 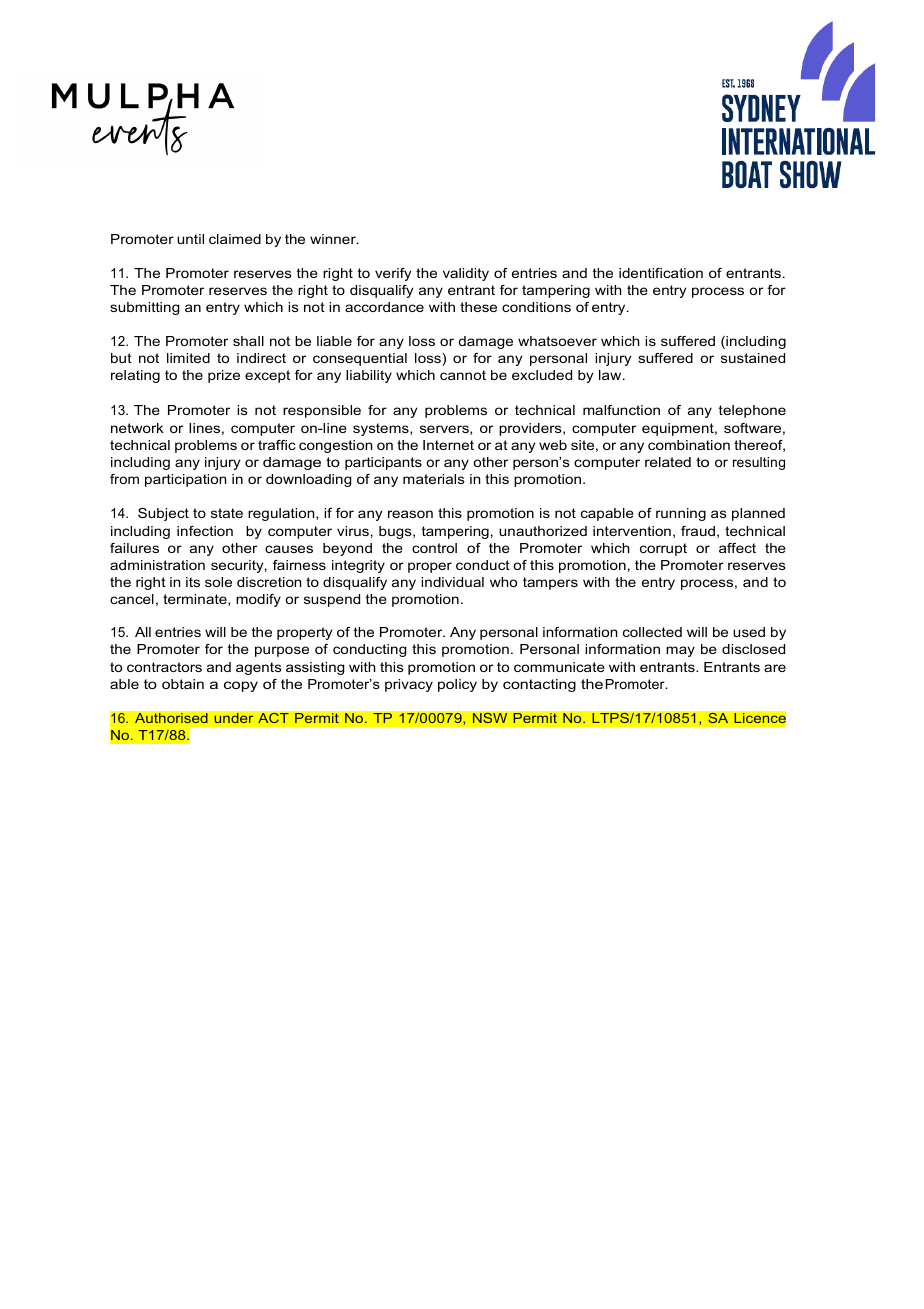 I want to click on until, so click(x=190, y=239).
